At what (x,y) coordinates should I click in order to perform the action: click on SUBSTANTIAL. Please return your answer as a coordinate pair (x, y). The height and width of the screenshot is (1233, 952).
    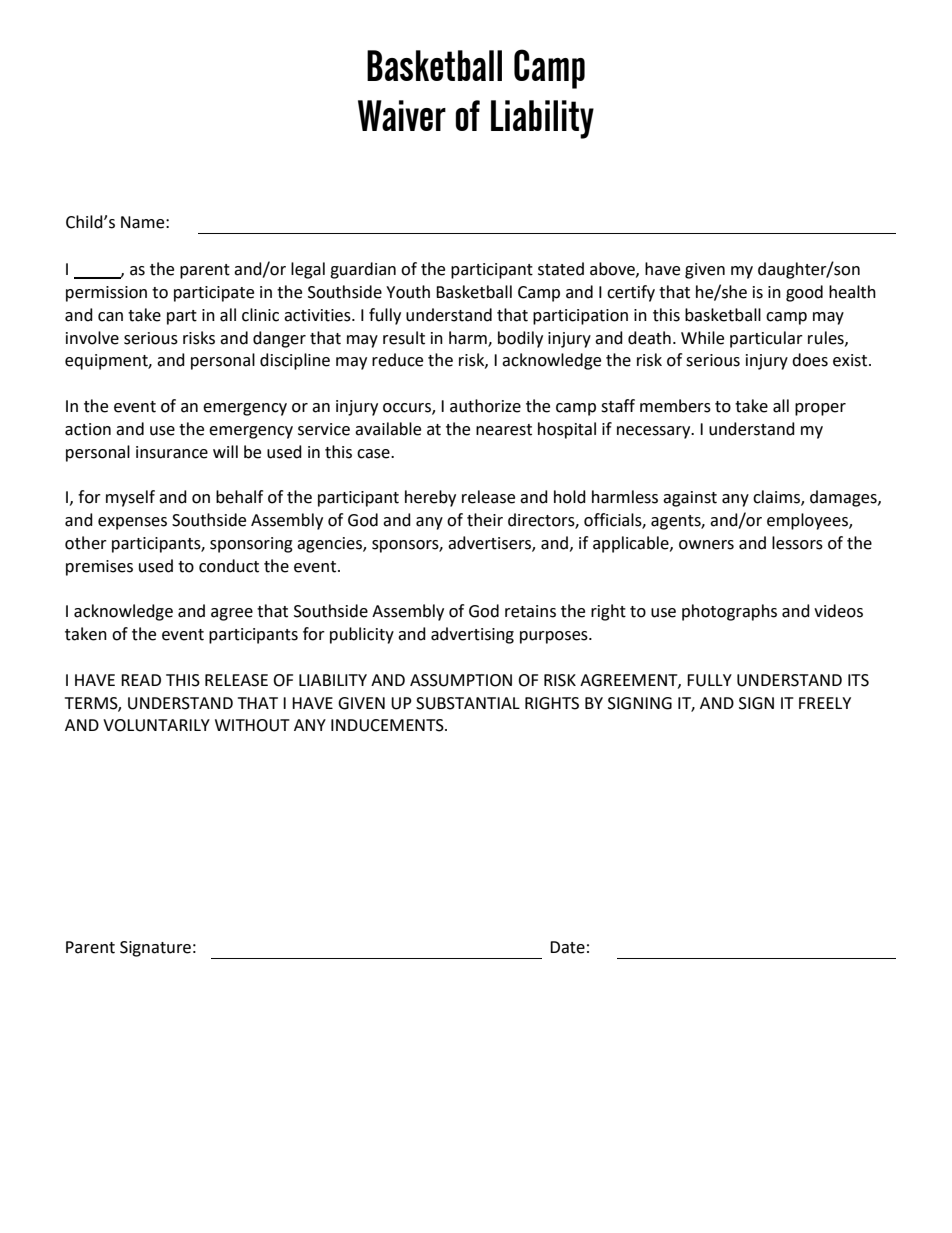
    Looking at the image, I should click on (468, 703).
